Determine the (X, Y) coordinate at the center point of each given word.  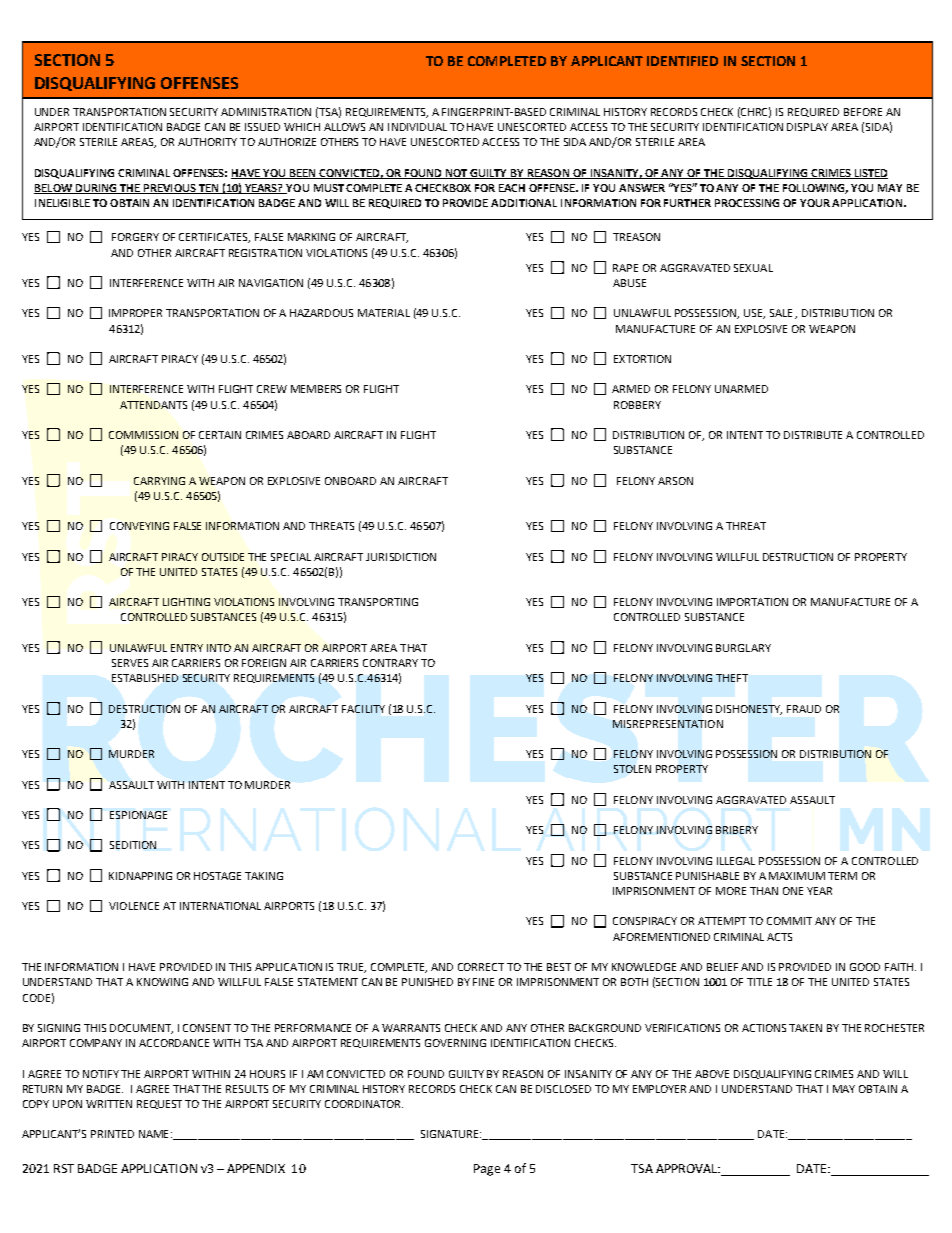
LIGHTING (186, 602)
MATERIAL (384, 313)
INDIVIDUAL (417, 127)
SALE (781, 313)
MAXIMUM (797, 876)
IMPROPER (135, 313)
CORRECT (481, 967)
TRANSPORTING (378, 602)
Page (487, 1170)
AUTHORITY (207, 142)
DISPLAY (807, 127)
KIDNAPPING (140, 876)
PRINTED (112, 1134)
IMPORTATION (752, 602)
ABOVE (712, 1074)
